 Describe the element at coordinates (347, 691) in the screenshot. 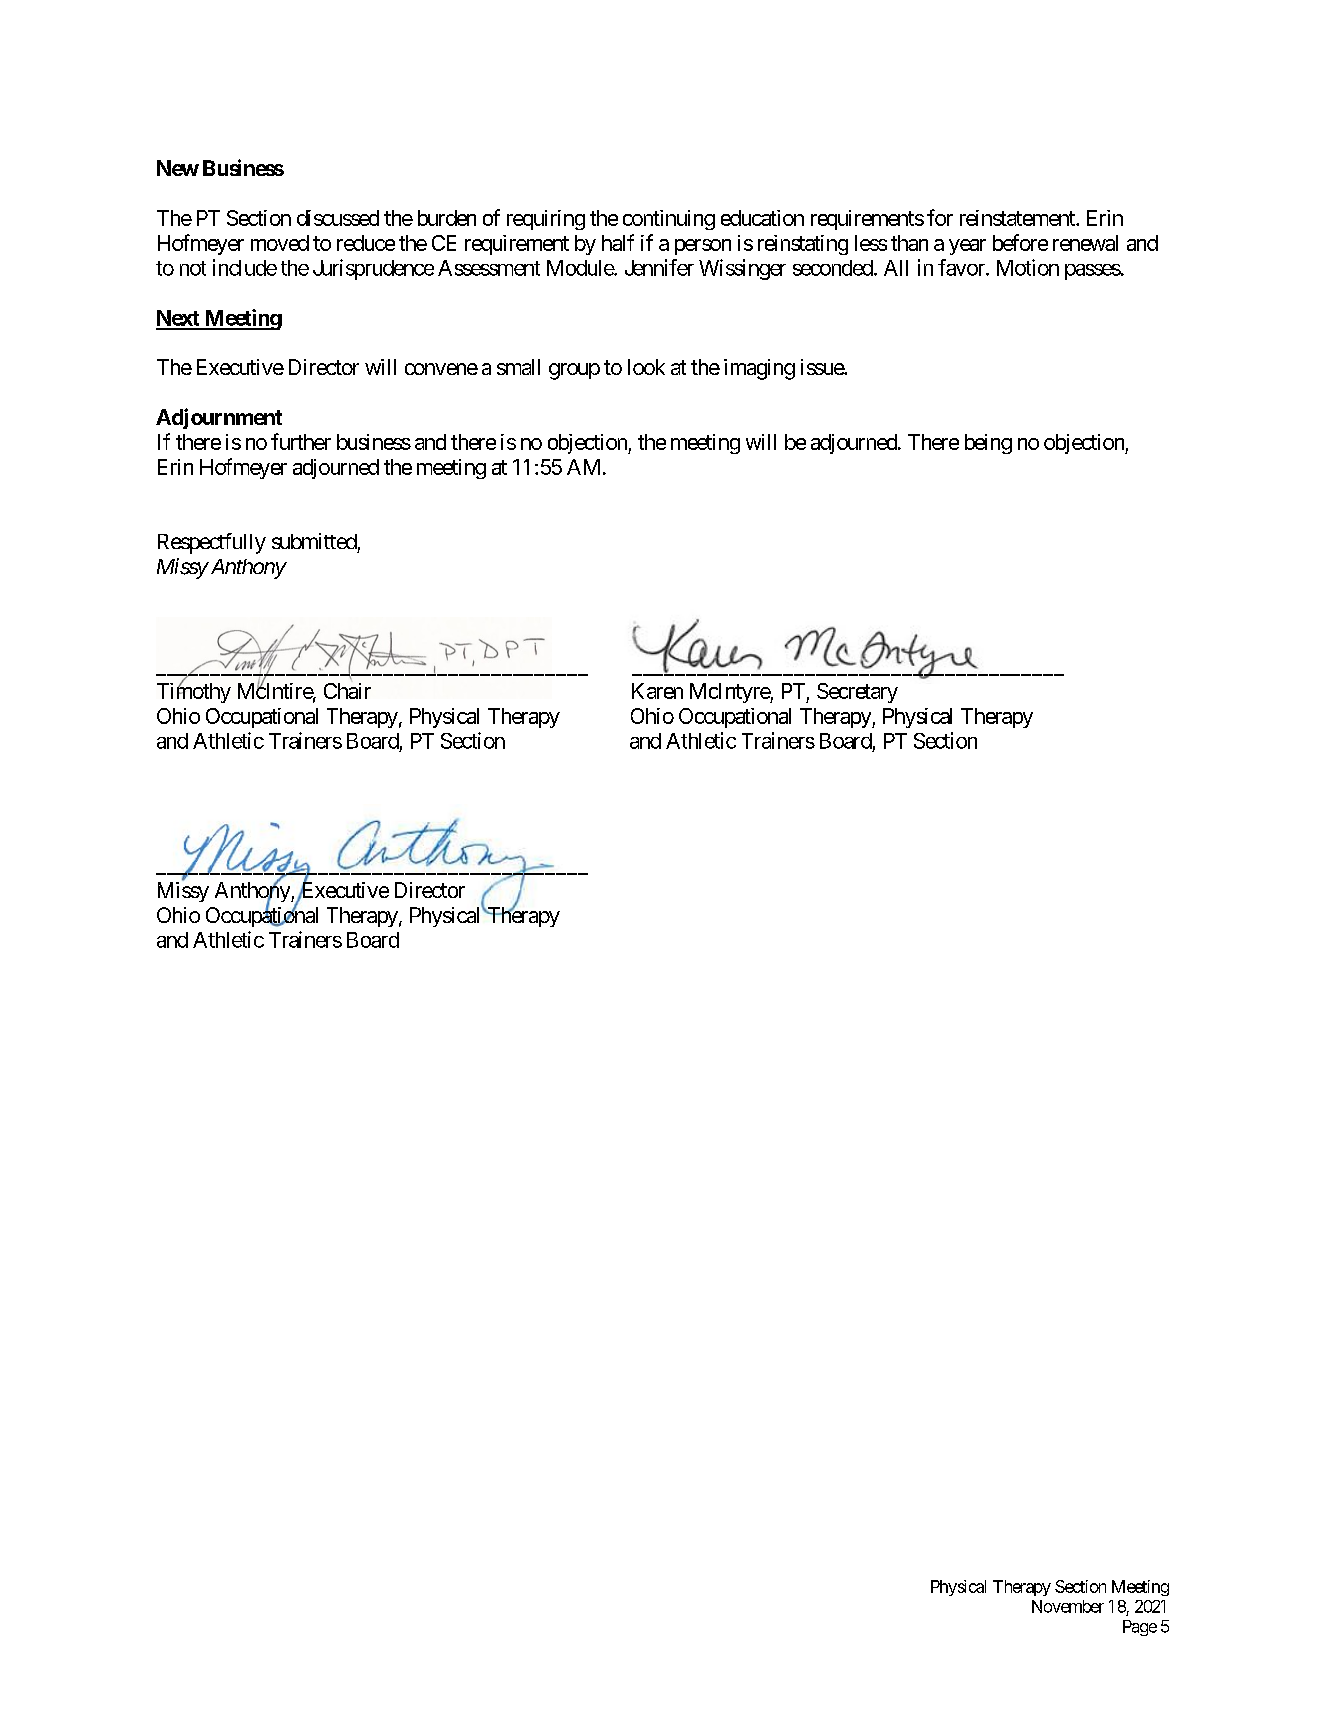

I see `Chair` at that location.
